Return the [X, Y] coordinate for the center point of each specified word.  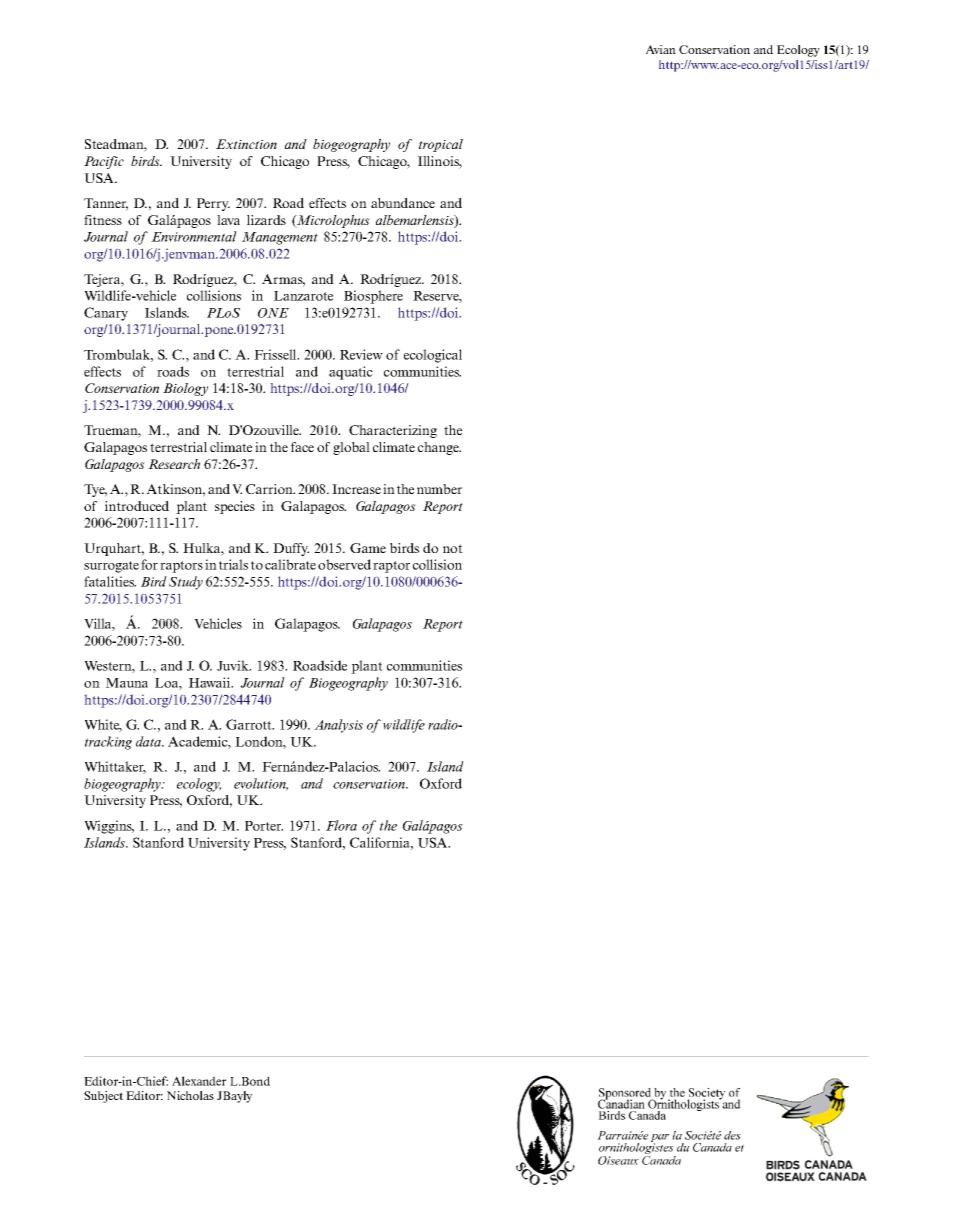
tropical [441, 145]
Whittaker [115, 767]
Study [186, 583]
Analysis [338, 726]
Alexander [199, 1081]
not [453, 548]
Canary [106, 314]
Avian [661, 49]
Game [368, 548]
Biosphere [373, 297]
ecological [433, 356]
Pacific [104, 162]
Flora [341, 825]
